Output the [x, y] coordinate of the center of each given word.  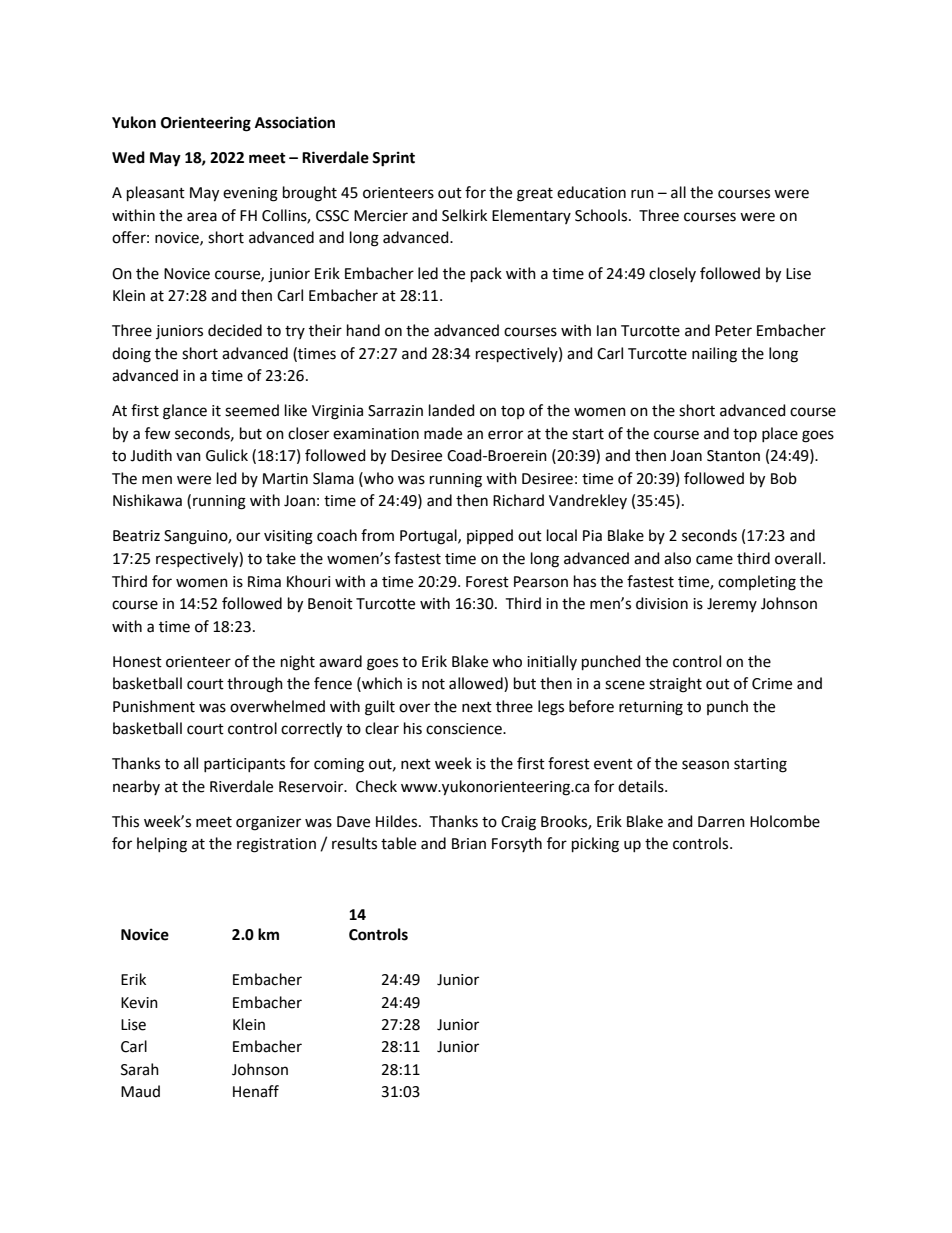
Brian [469, 844]
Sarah [140, 1069]
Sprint [393, 159]
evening [250, 194]
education [591, 192]
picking [595, 845]
